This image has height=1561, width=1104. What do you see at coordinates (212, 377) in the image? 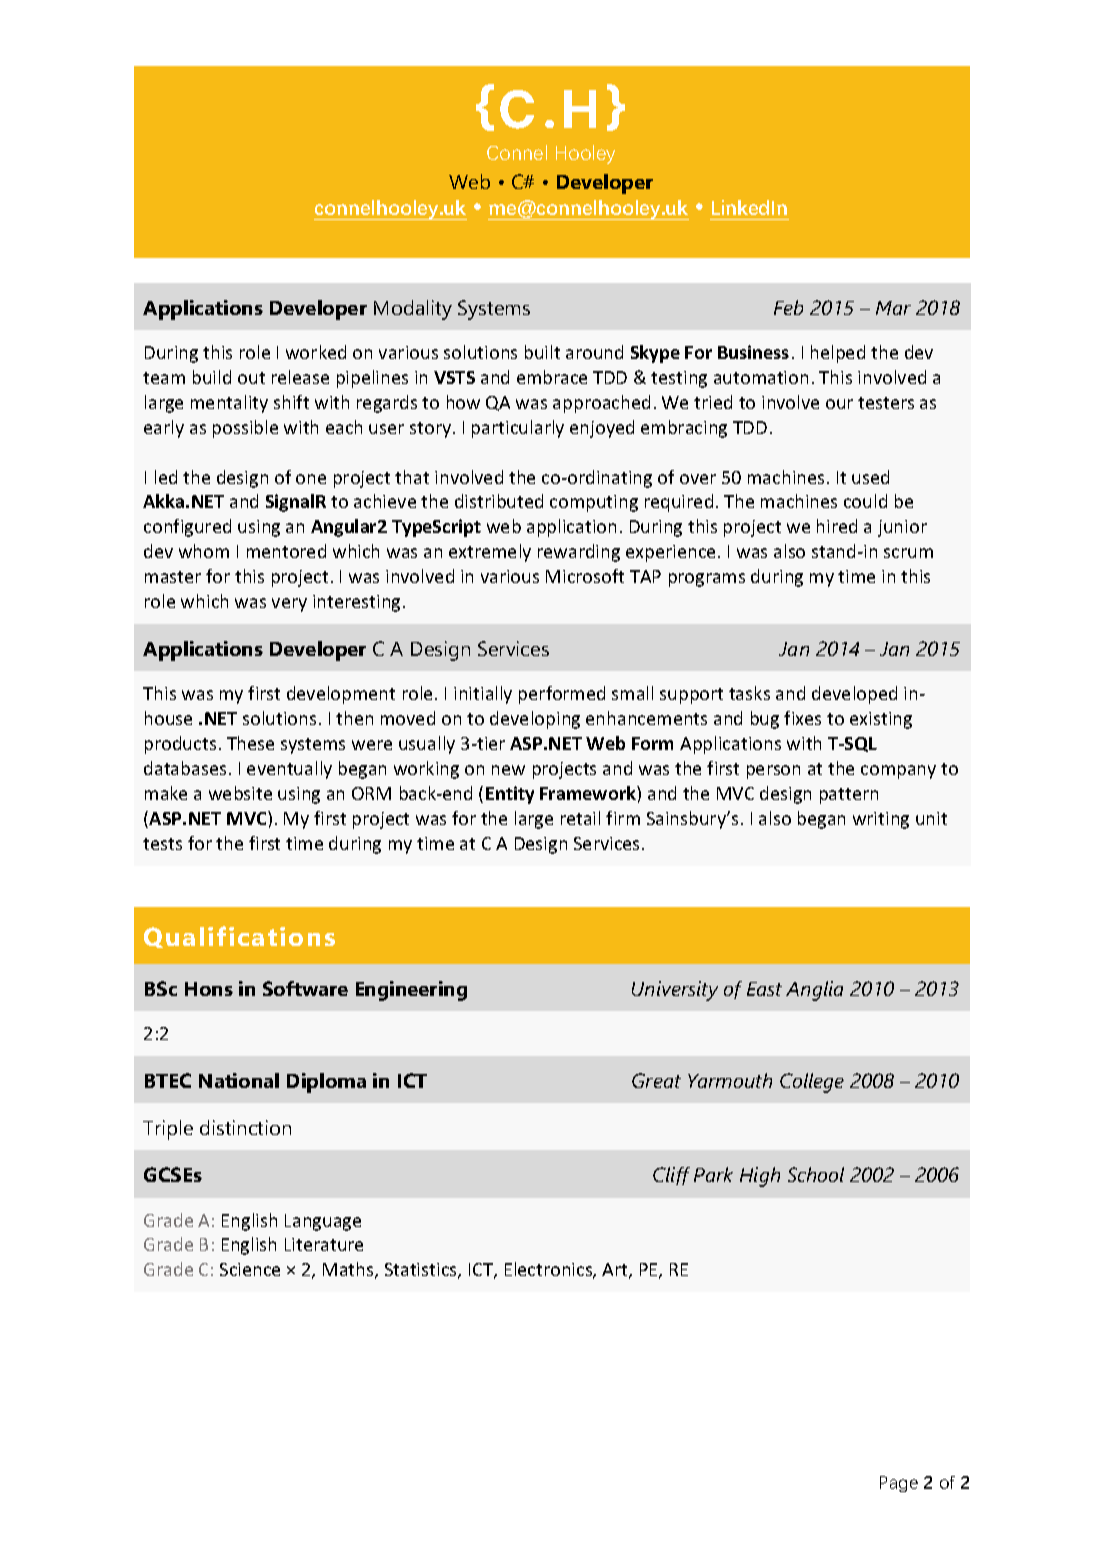
I see `build` at bounding box center [212, 377].
